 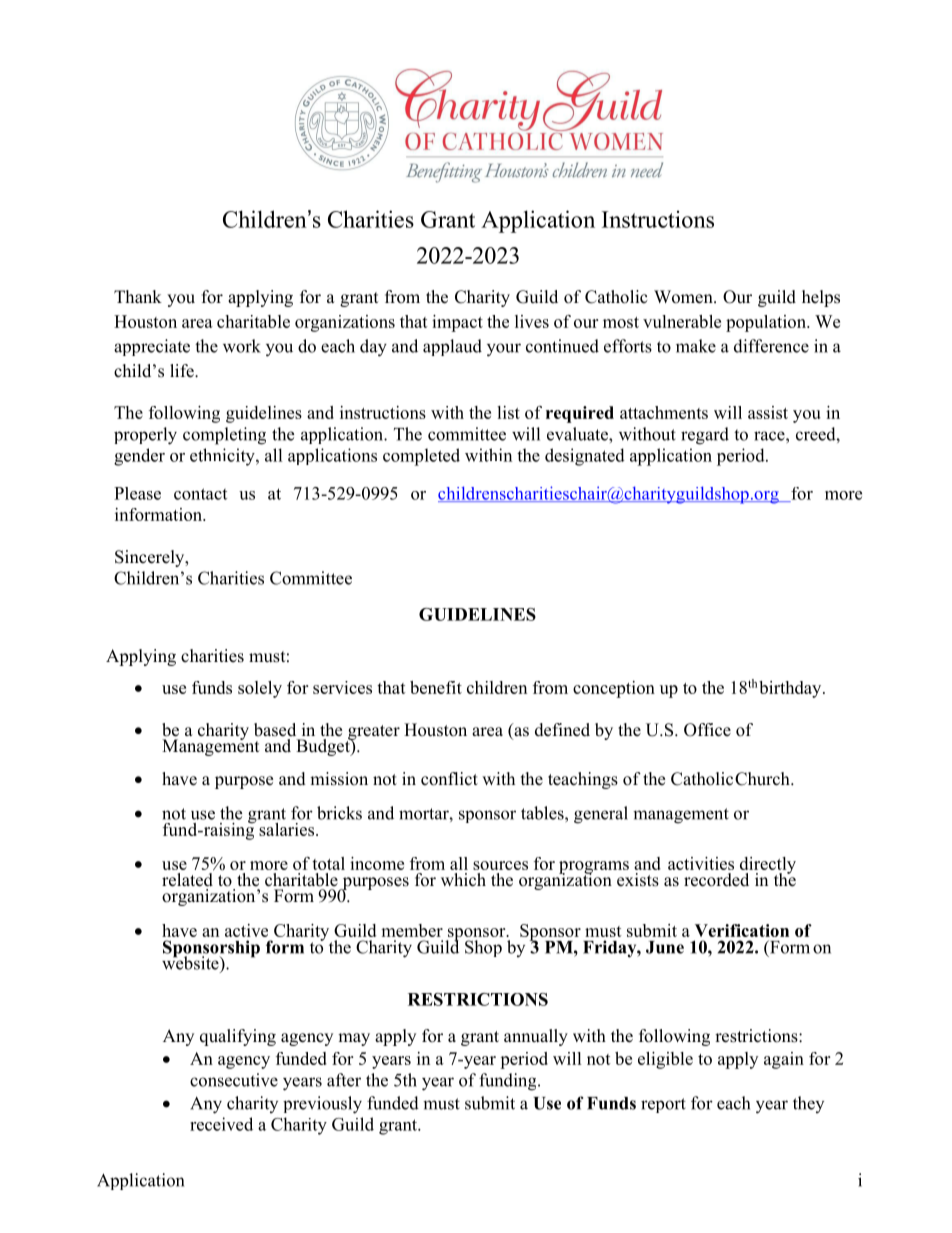 I want to click on solely, so click(x=260, y=689).
